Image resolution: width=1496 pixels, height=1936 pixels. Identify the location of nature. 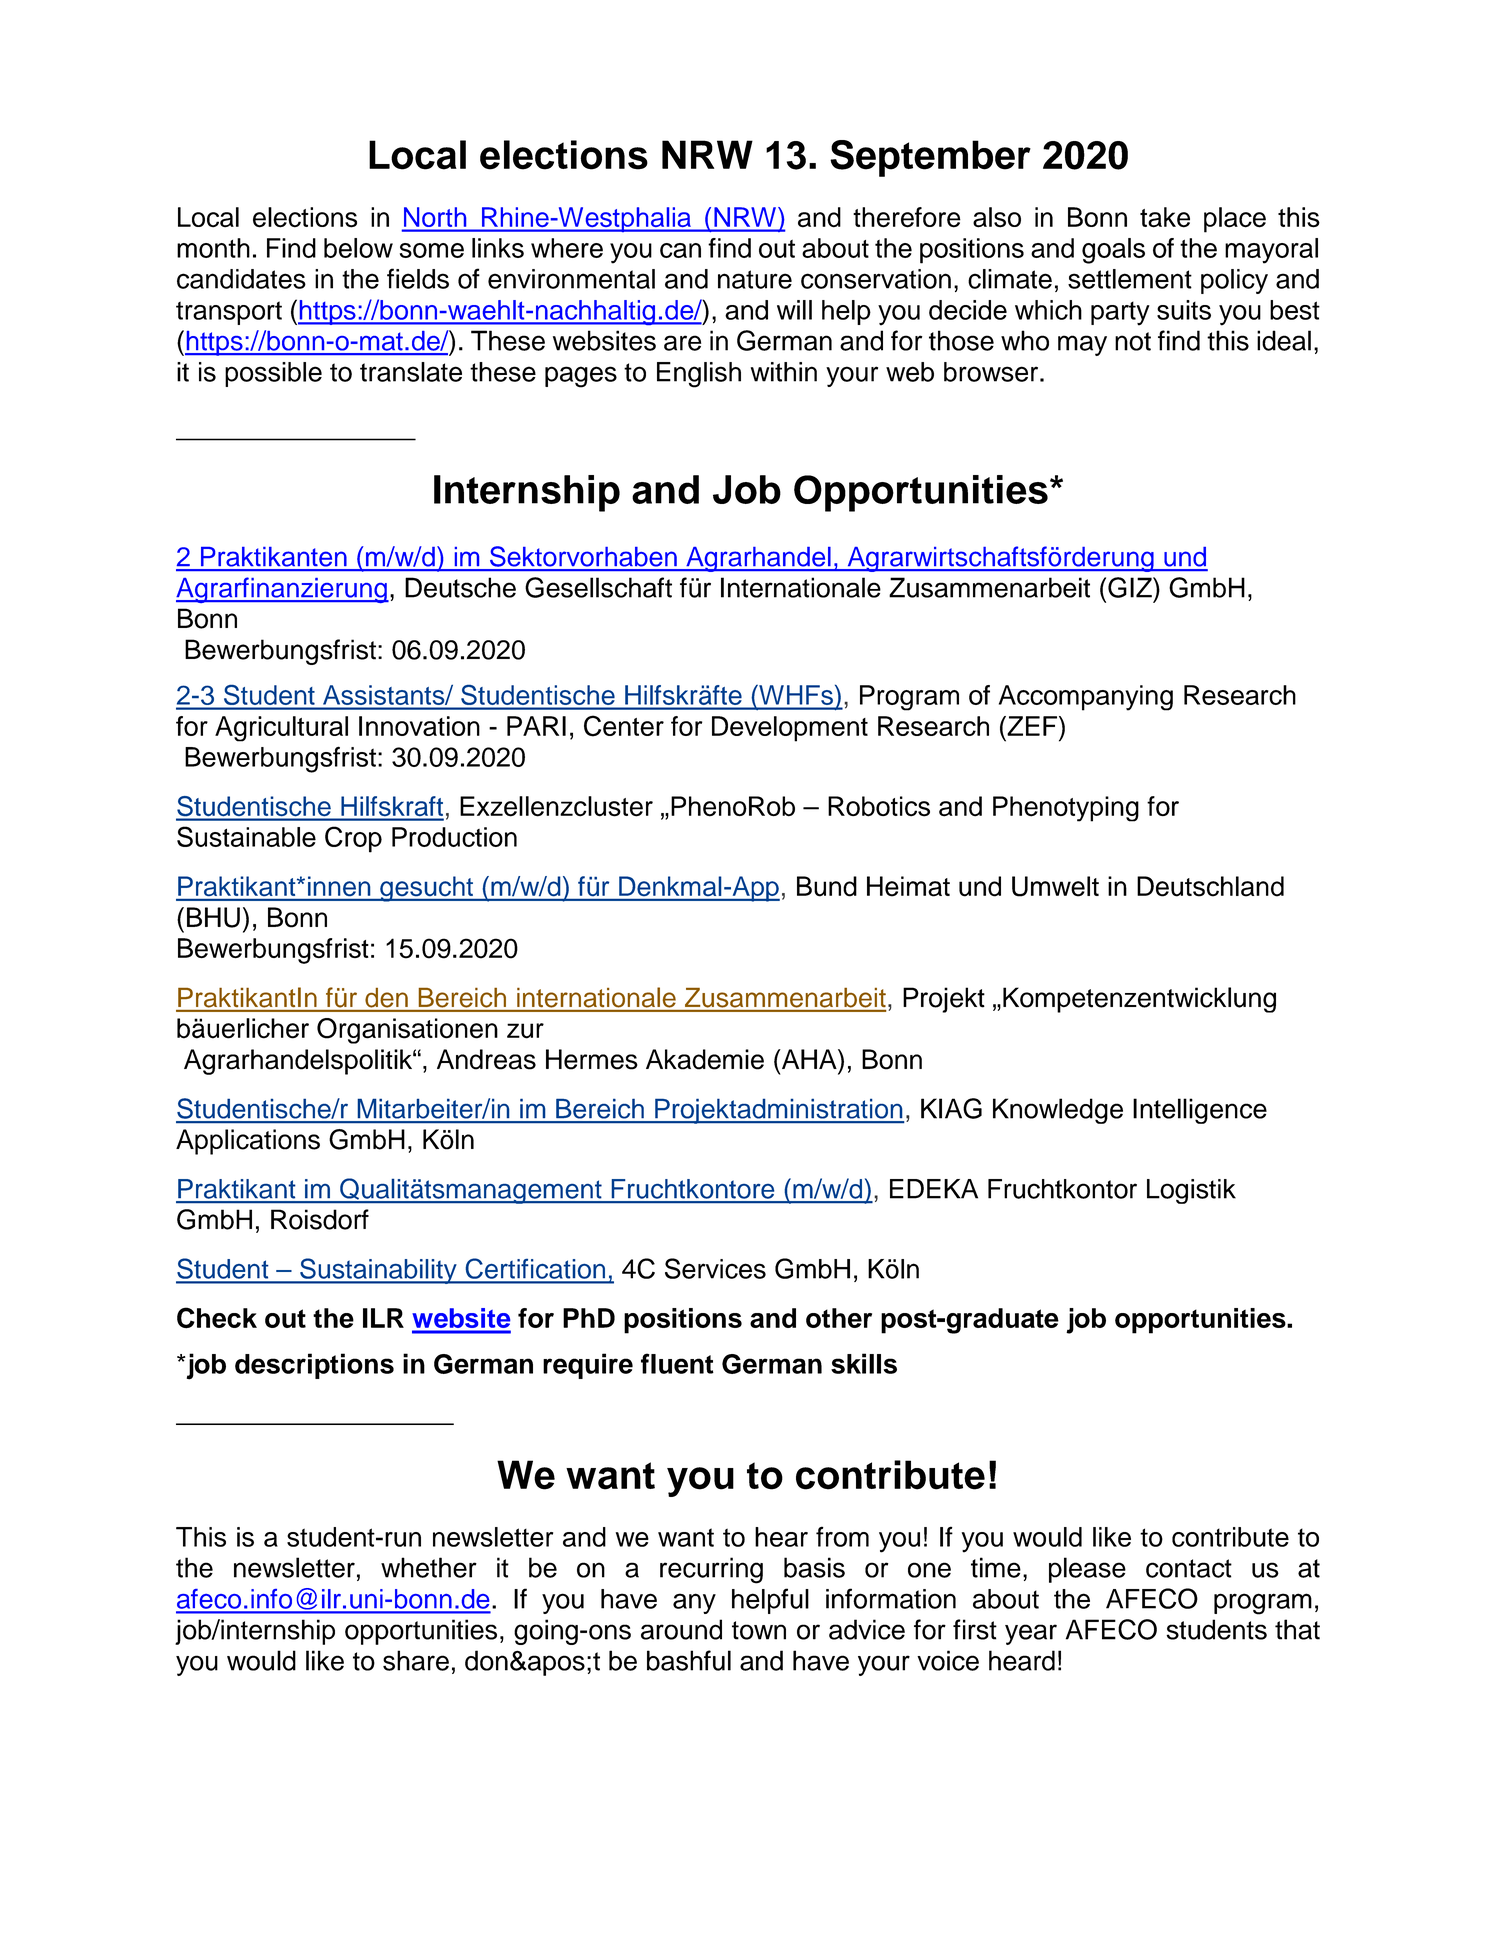
(755, 279).
